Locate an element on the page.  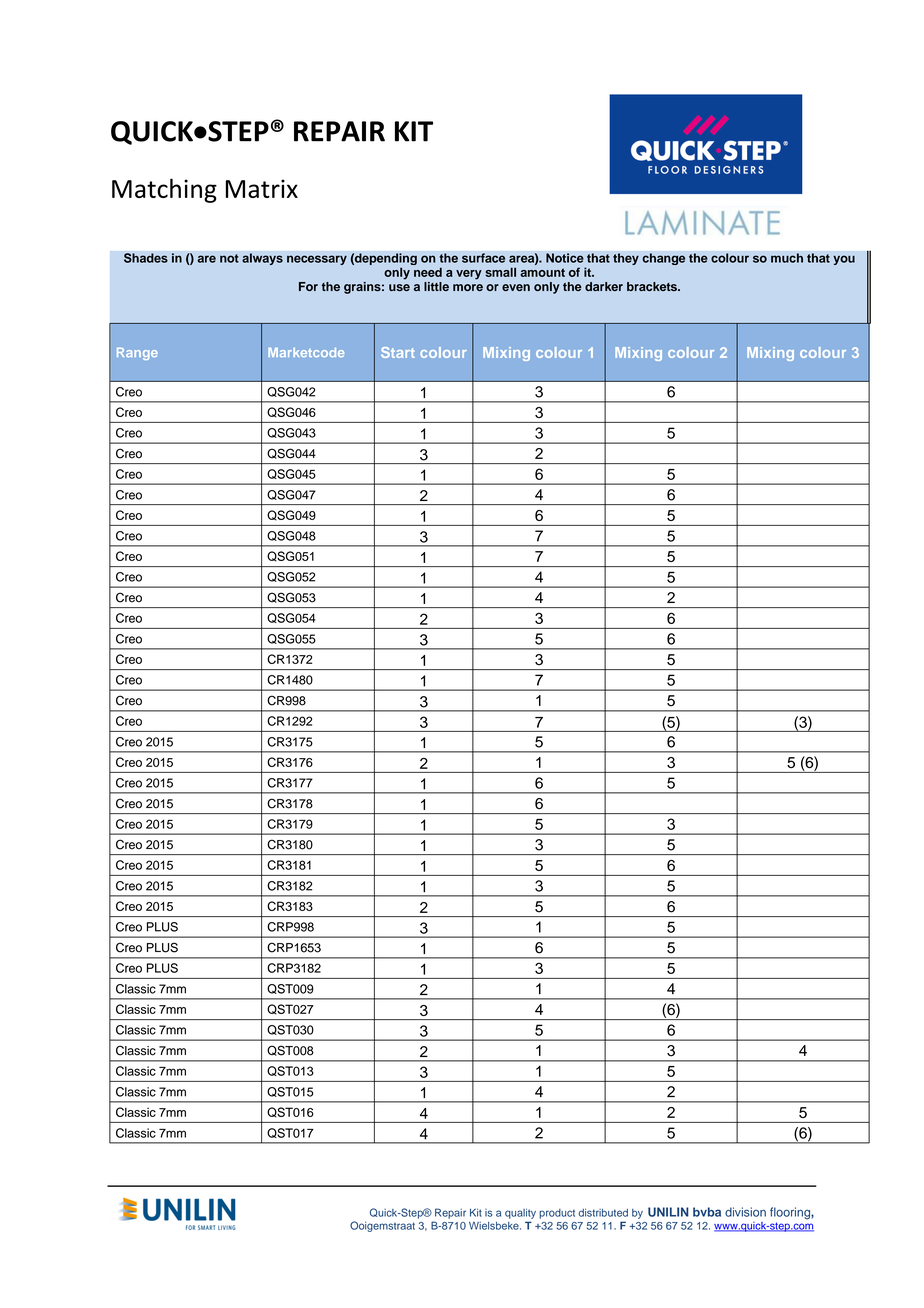
Matrix is located at coordinates (262, 188).
